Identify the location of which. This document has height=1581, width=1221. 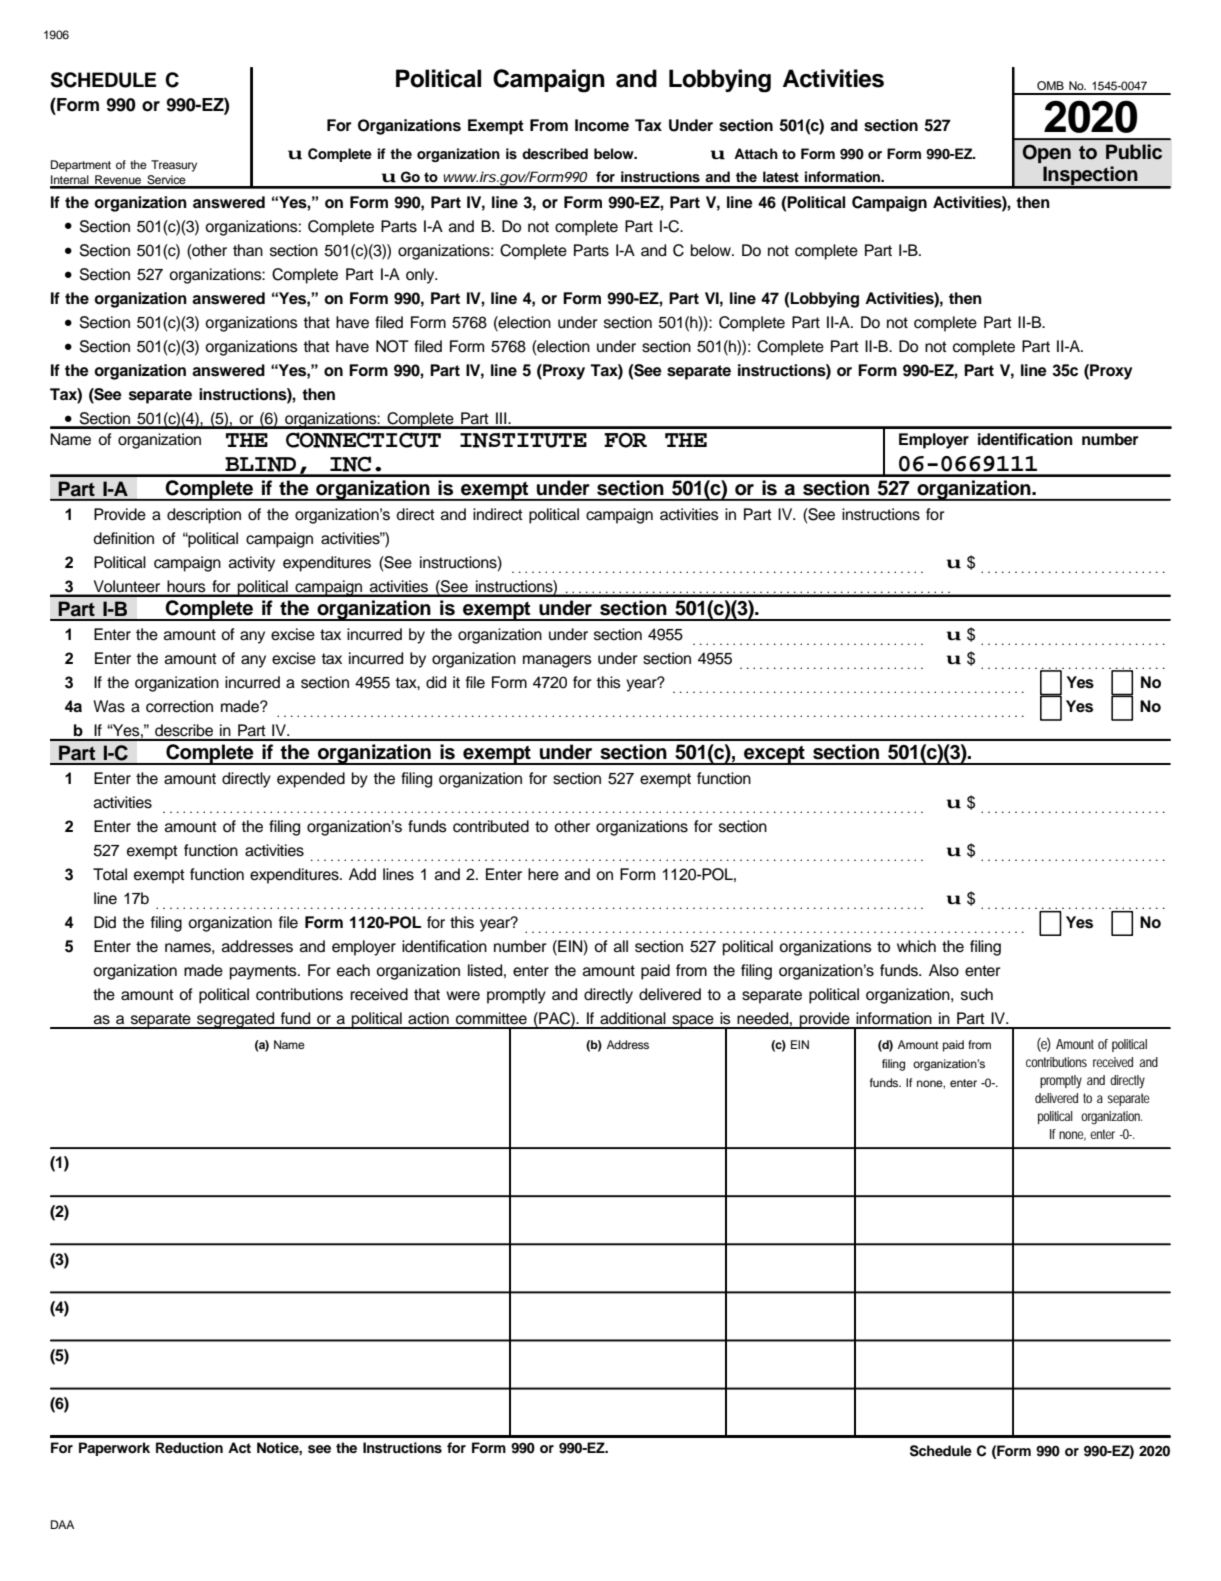
(916, 946).
